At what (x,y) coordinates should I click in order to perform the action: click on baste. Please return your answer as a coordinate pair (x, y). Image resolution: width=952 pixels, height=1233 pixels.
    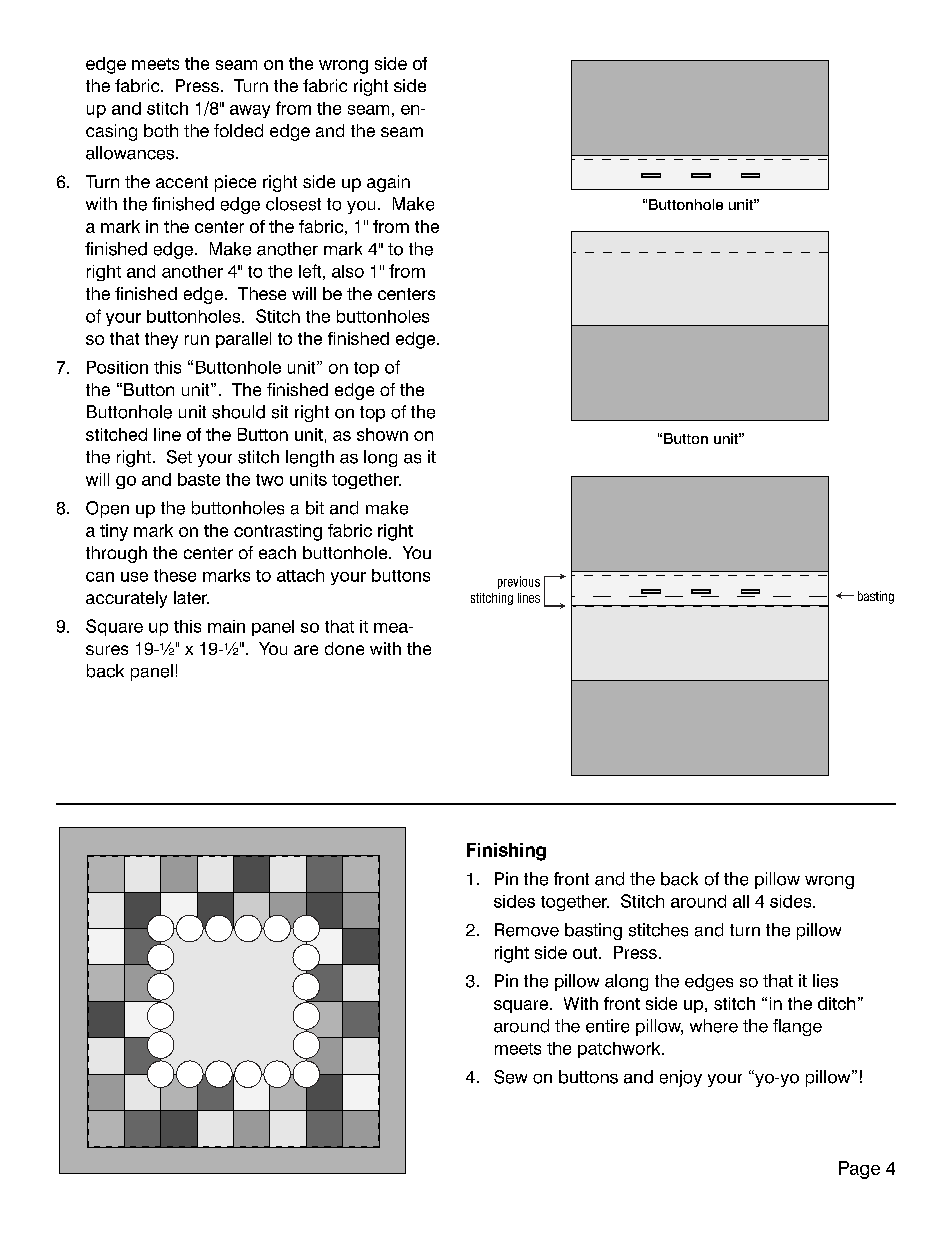
    Looking at the image, I should click on (199, 479).
